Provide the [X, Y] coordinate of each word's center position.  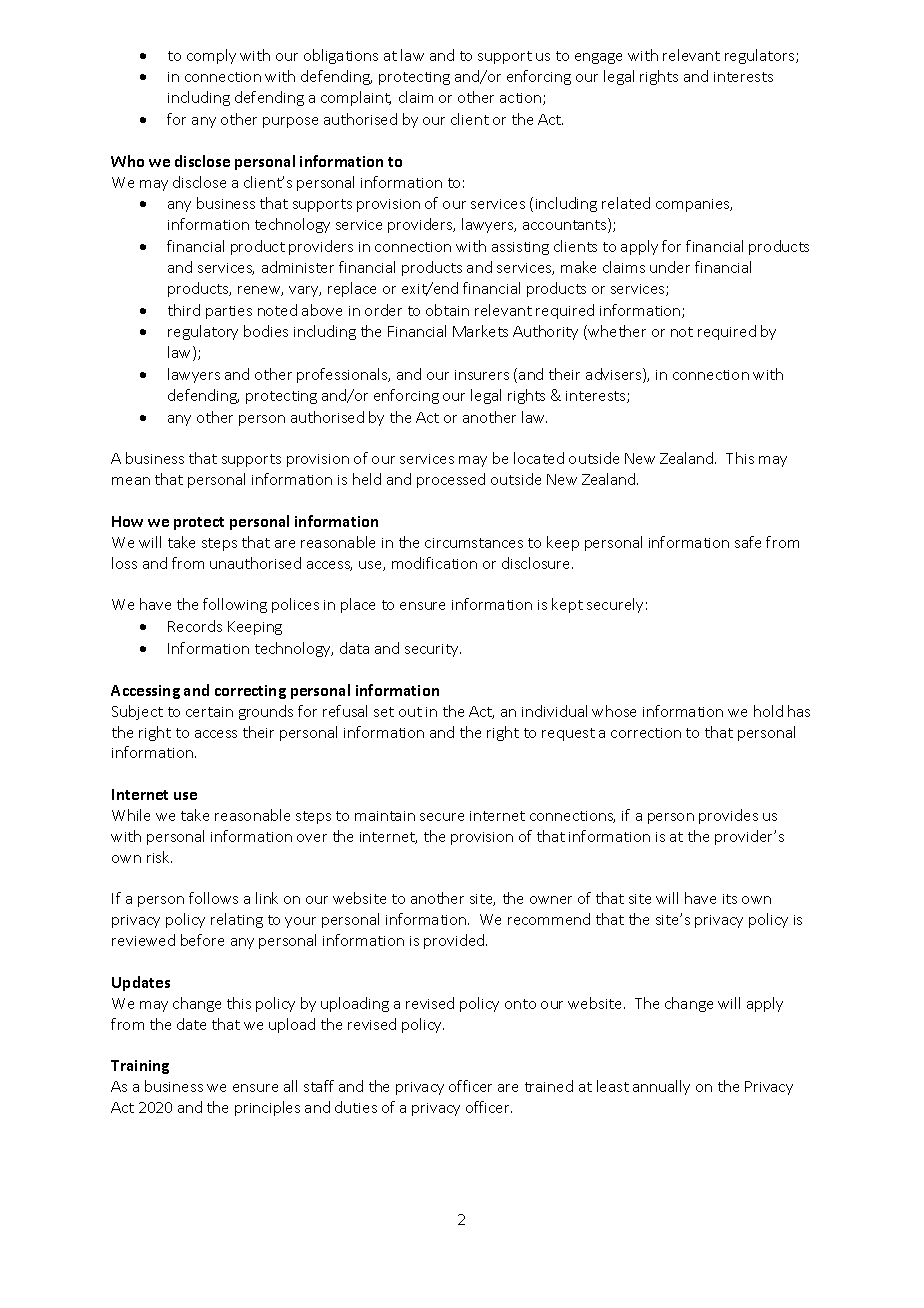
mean [131, 481]
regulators [761, 56]
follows [213, 898]
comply [211, 56]
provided [455, 941]
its [730, 899]
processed [451, 480]
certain [209, 712]
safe [748, 542]
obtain [447, 310]
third [184, 310]
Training [140, 1067]
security [433, 650]
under [670, 267]
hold [768, 711]
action [522, 99]
